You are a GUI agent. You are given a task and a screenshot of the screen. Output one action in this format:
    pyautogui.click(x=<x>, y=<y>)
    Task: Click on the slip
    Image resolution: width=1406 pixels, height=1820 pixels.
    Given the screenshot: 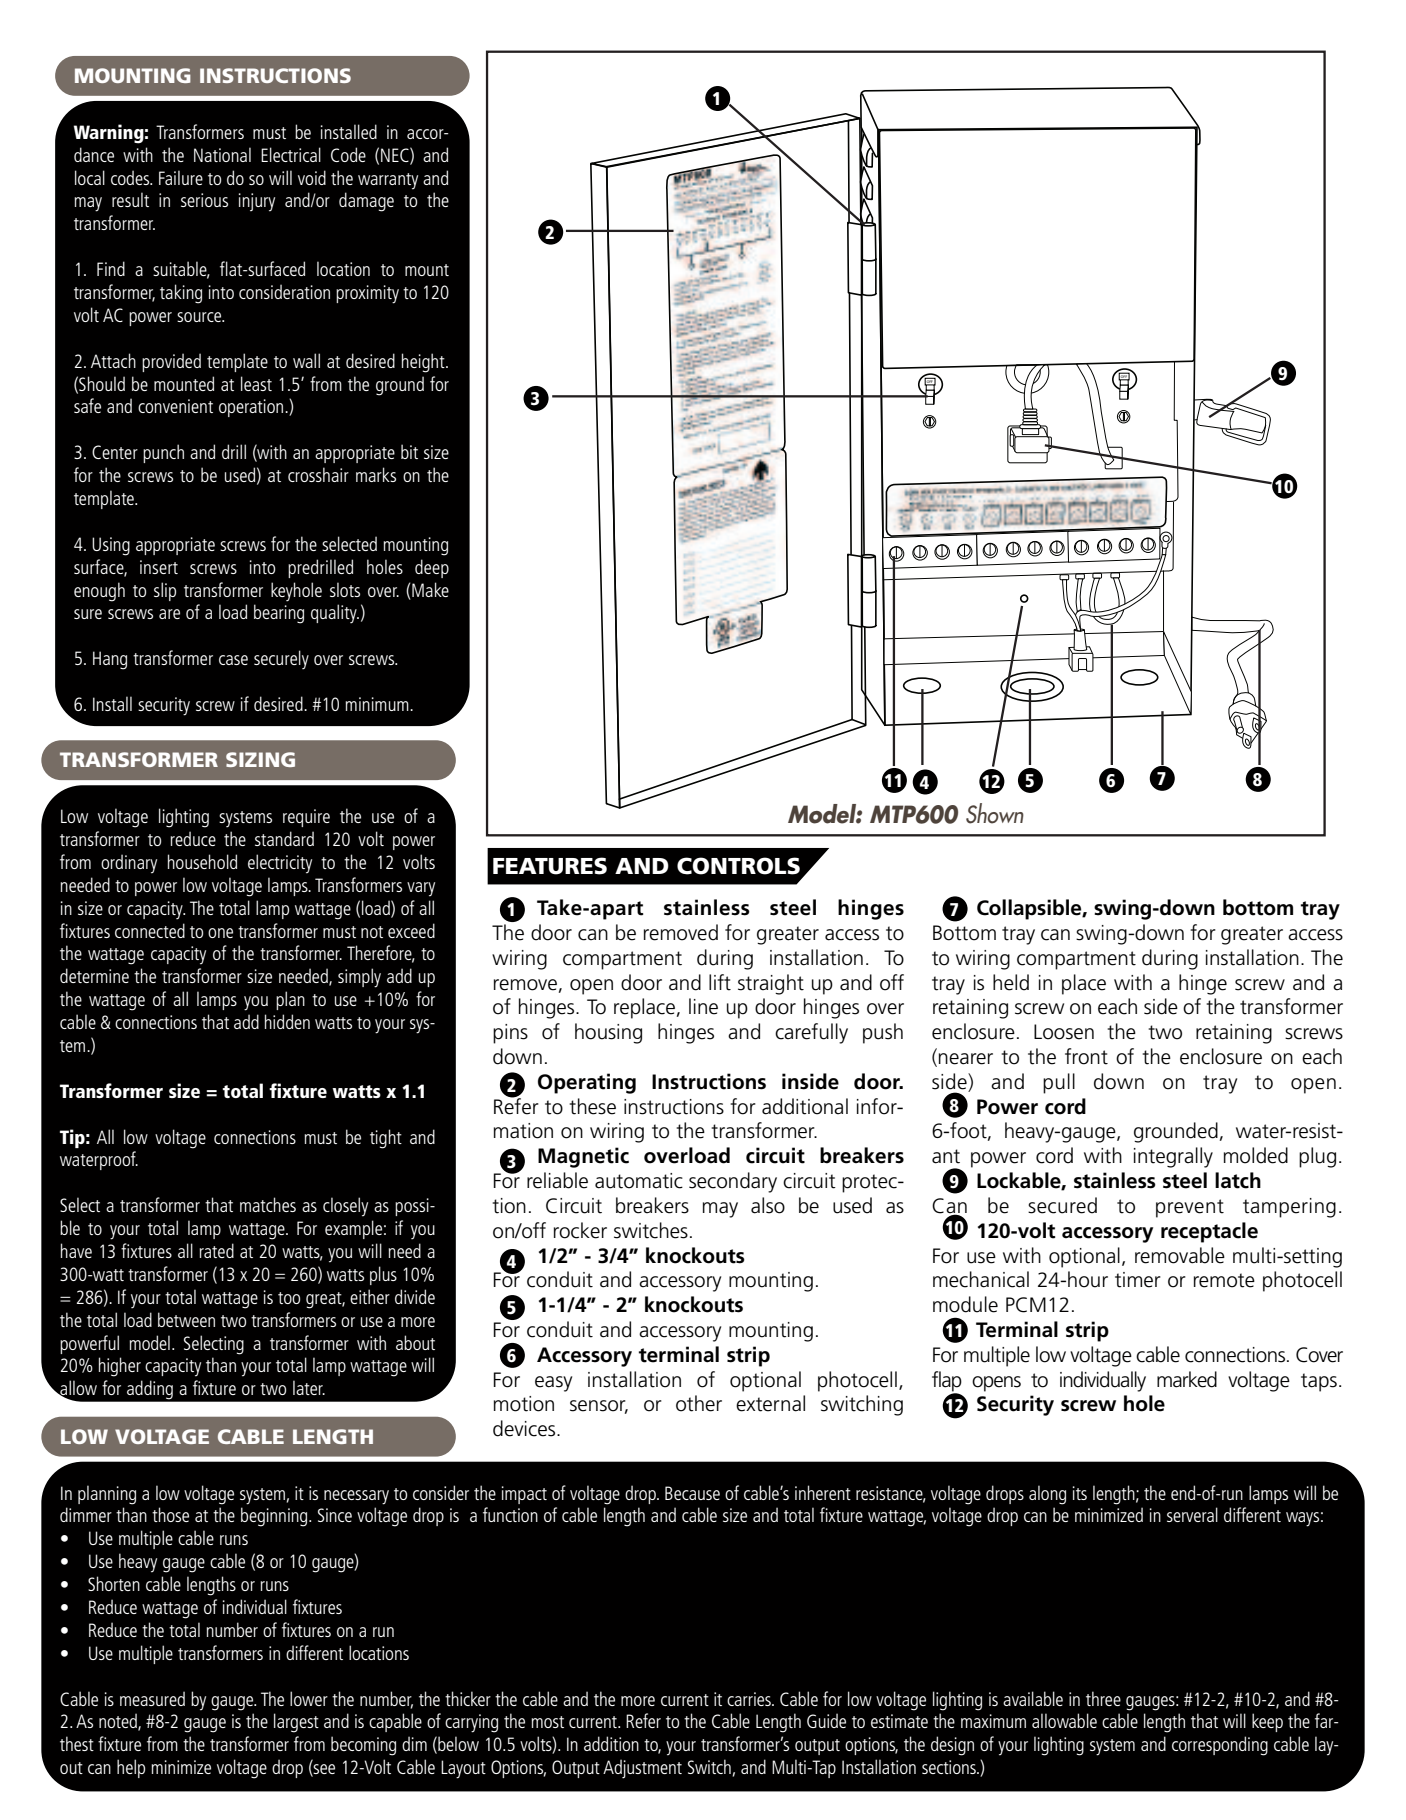 What is the action you would take?
    pyautogui.click(x=165, y=591)
